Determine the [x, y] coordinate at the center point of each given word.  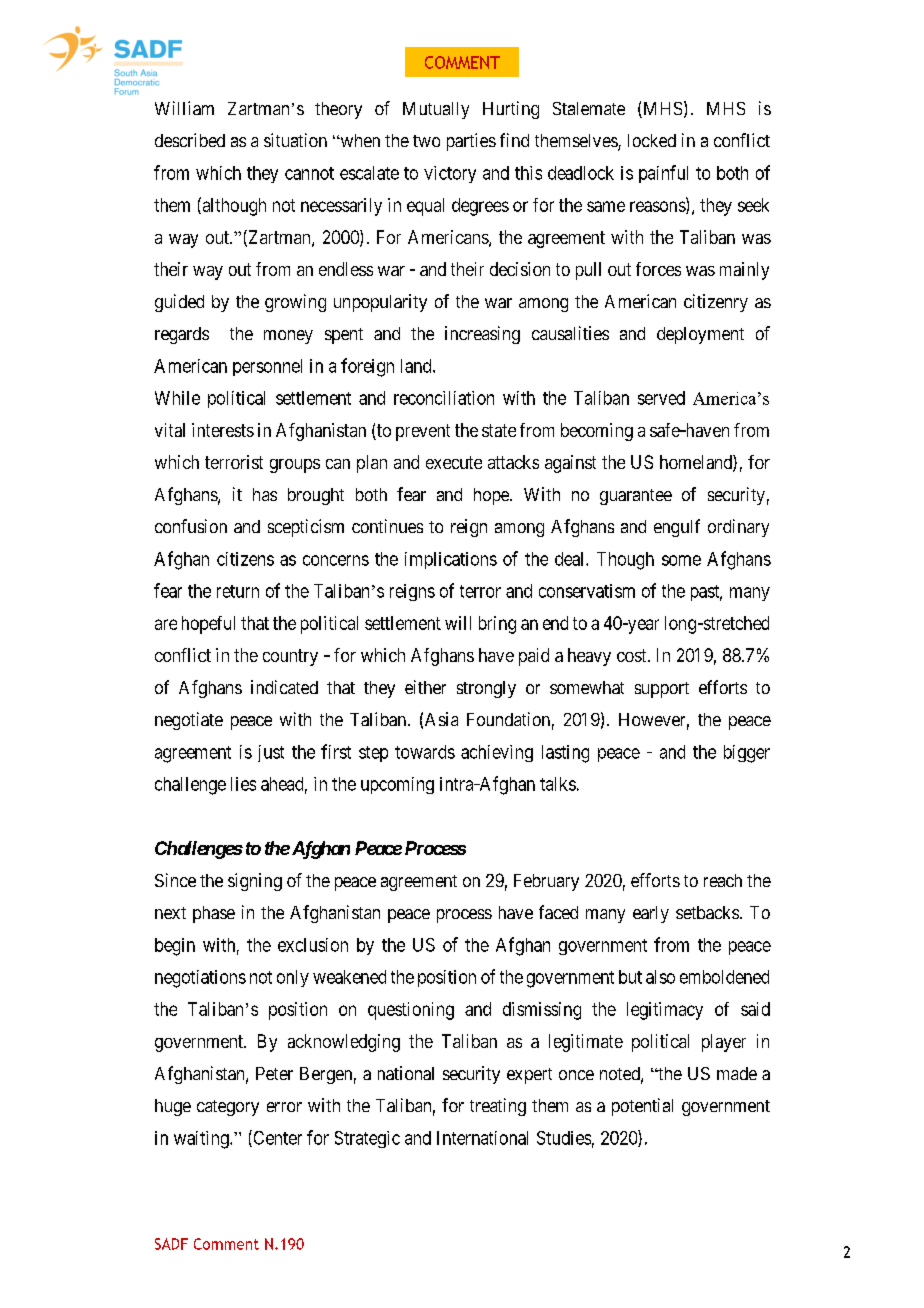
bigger [747, 754]
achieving [497, 753]
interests [223, 430]
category [228, 1108]
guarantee [636, 497]
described [190, 140]
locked [652, 140]
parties [471, 142]
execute [454, 462]
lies [243, 784]
